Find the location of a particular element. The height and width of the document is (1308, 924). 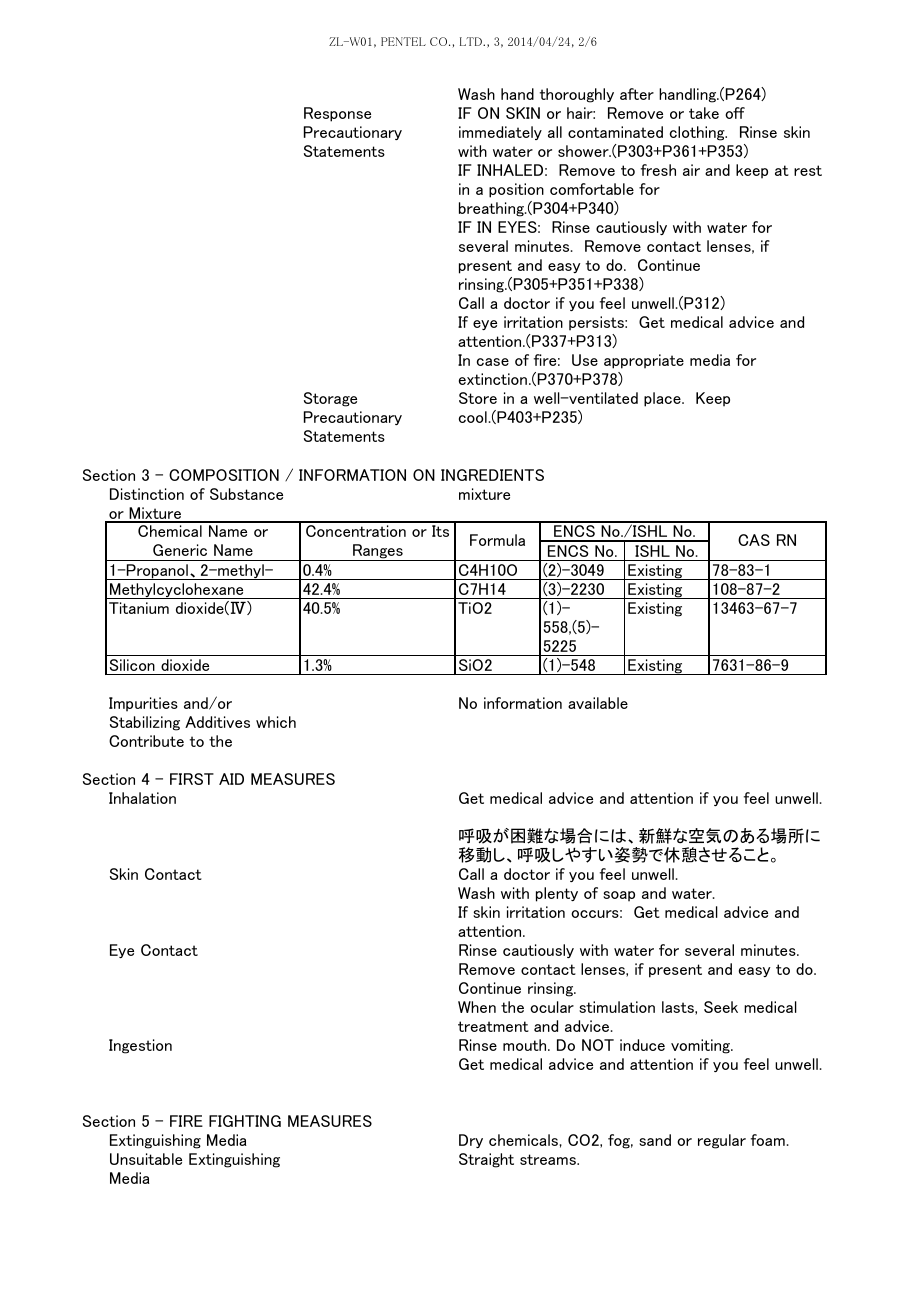

Formula is located at coordinates (497, 540).
